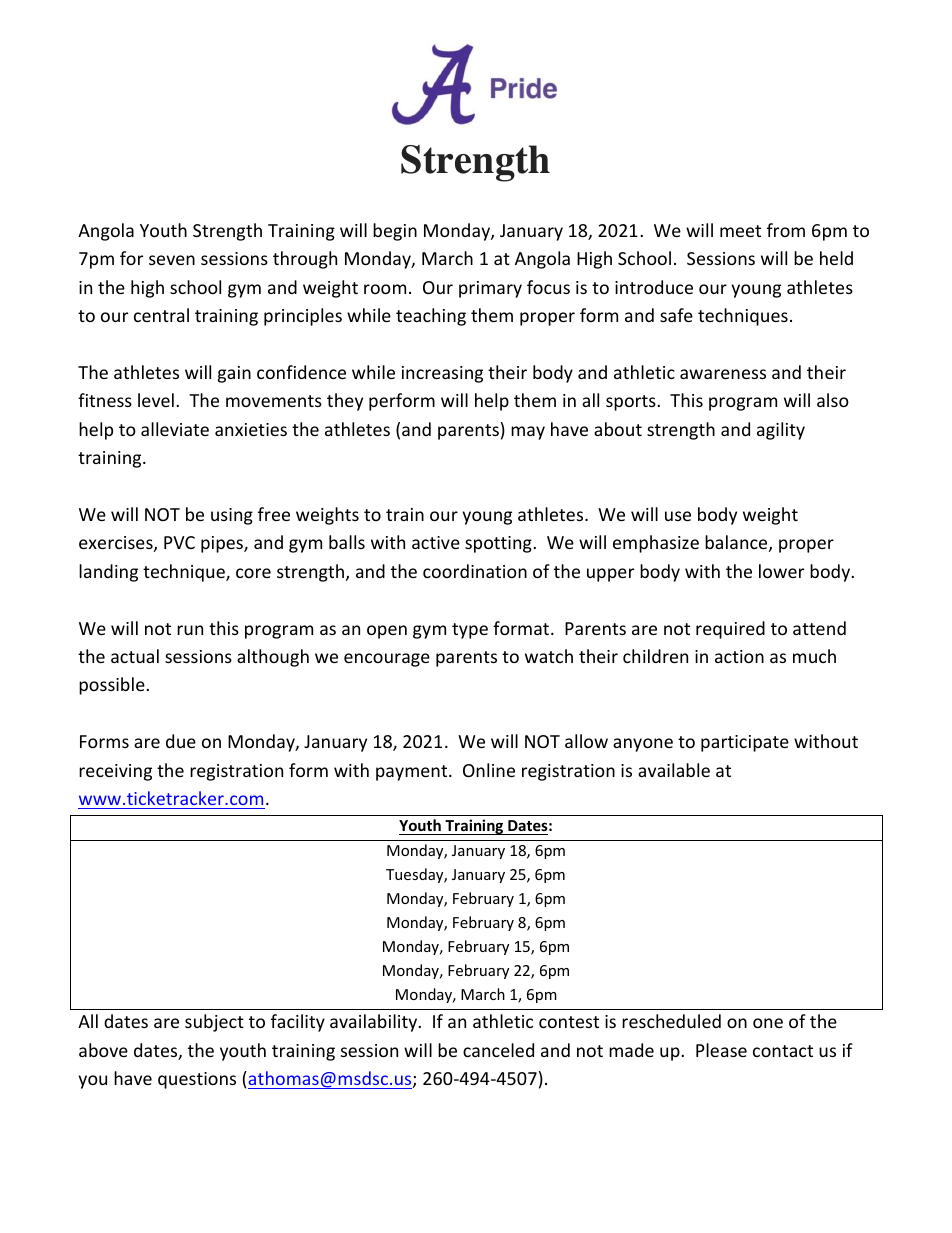 The image size is (952, 1233). I want to click on Online, so click(489, 770).
